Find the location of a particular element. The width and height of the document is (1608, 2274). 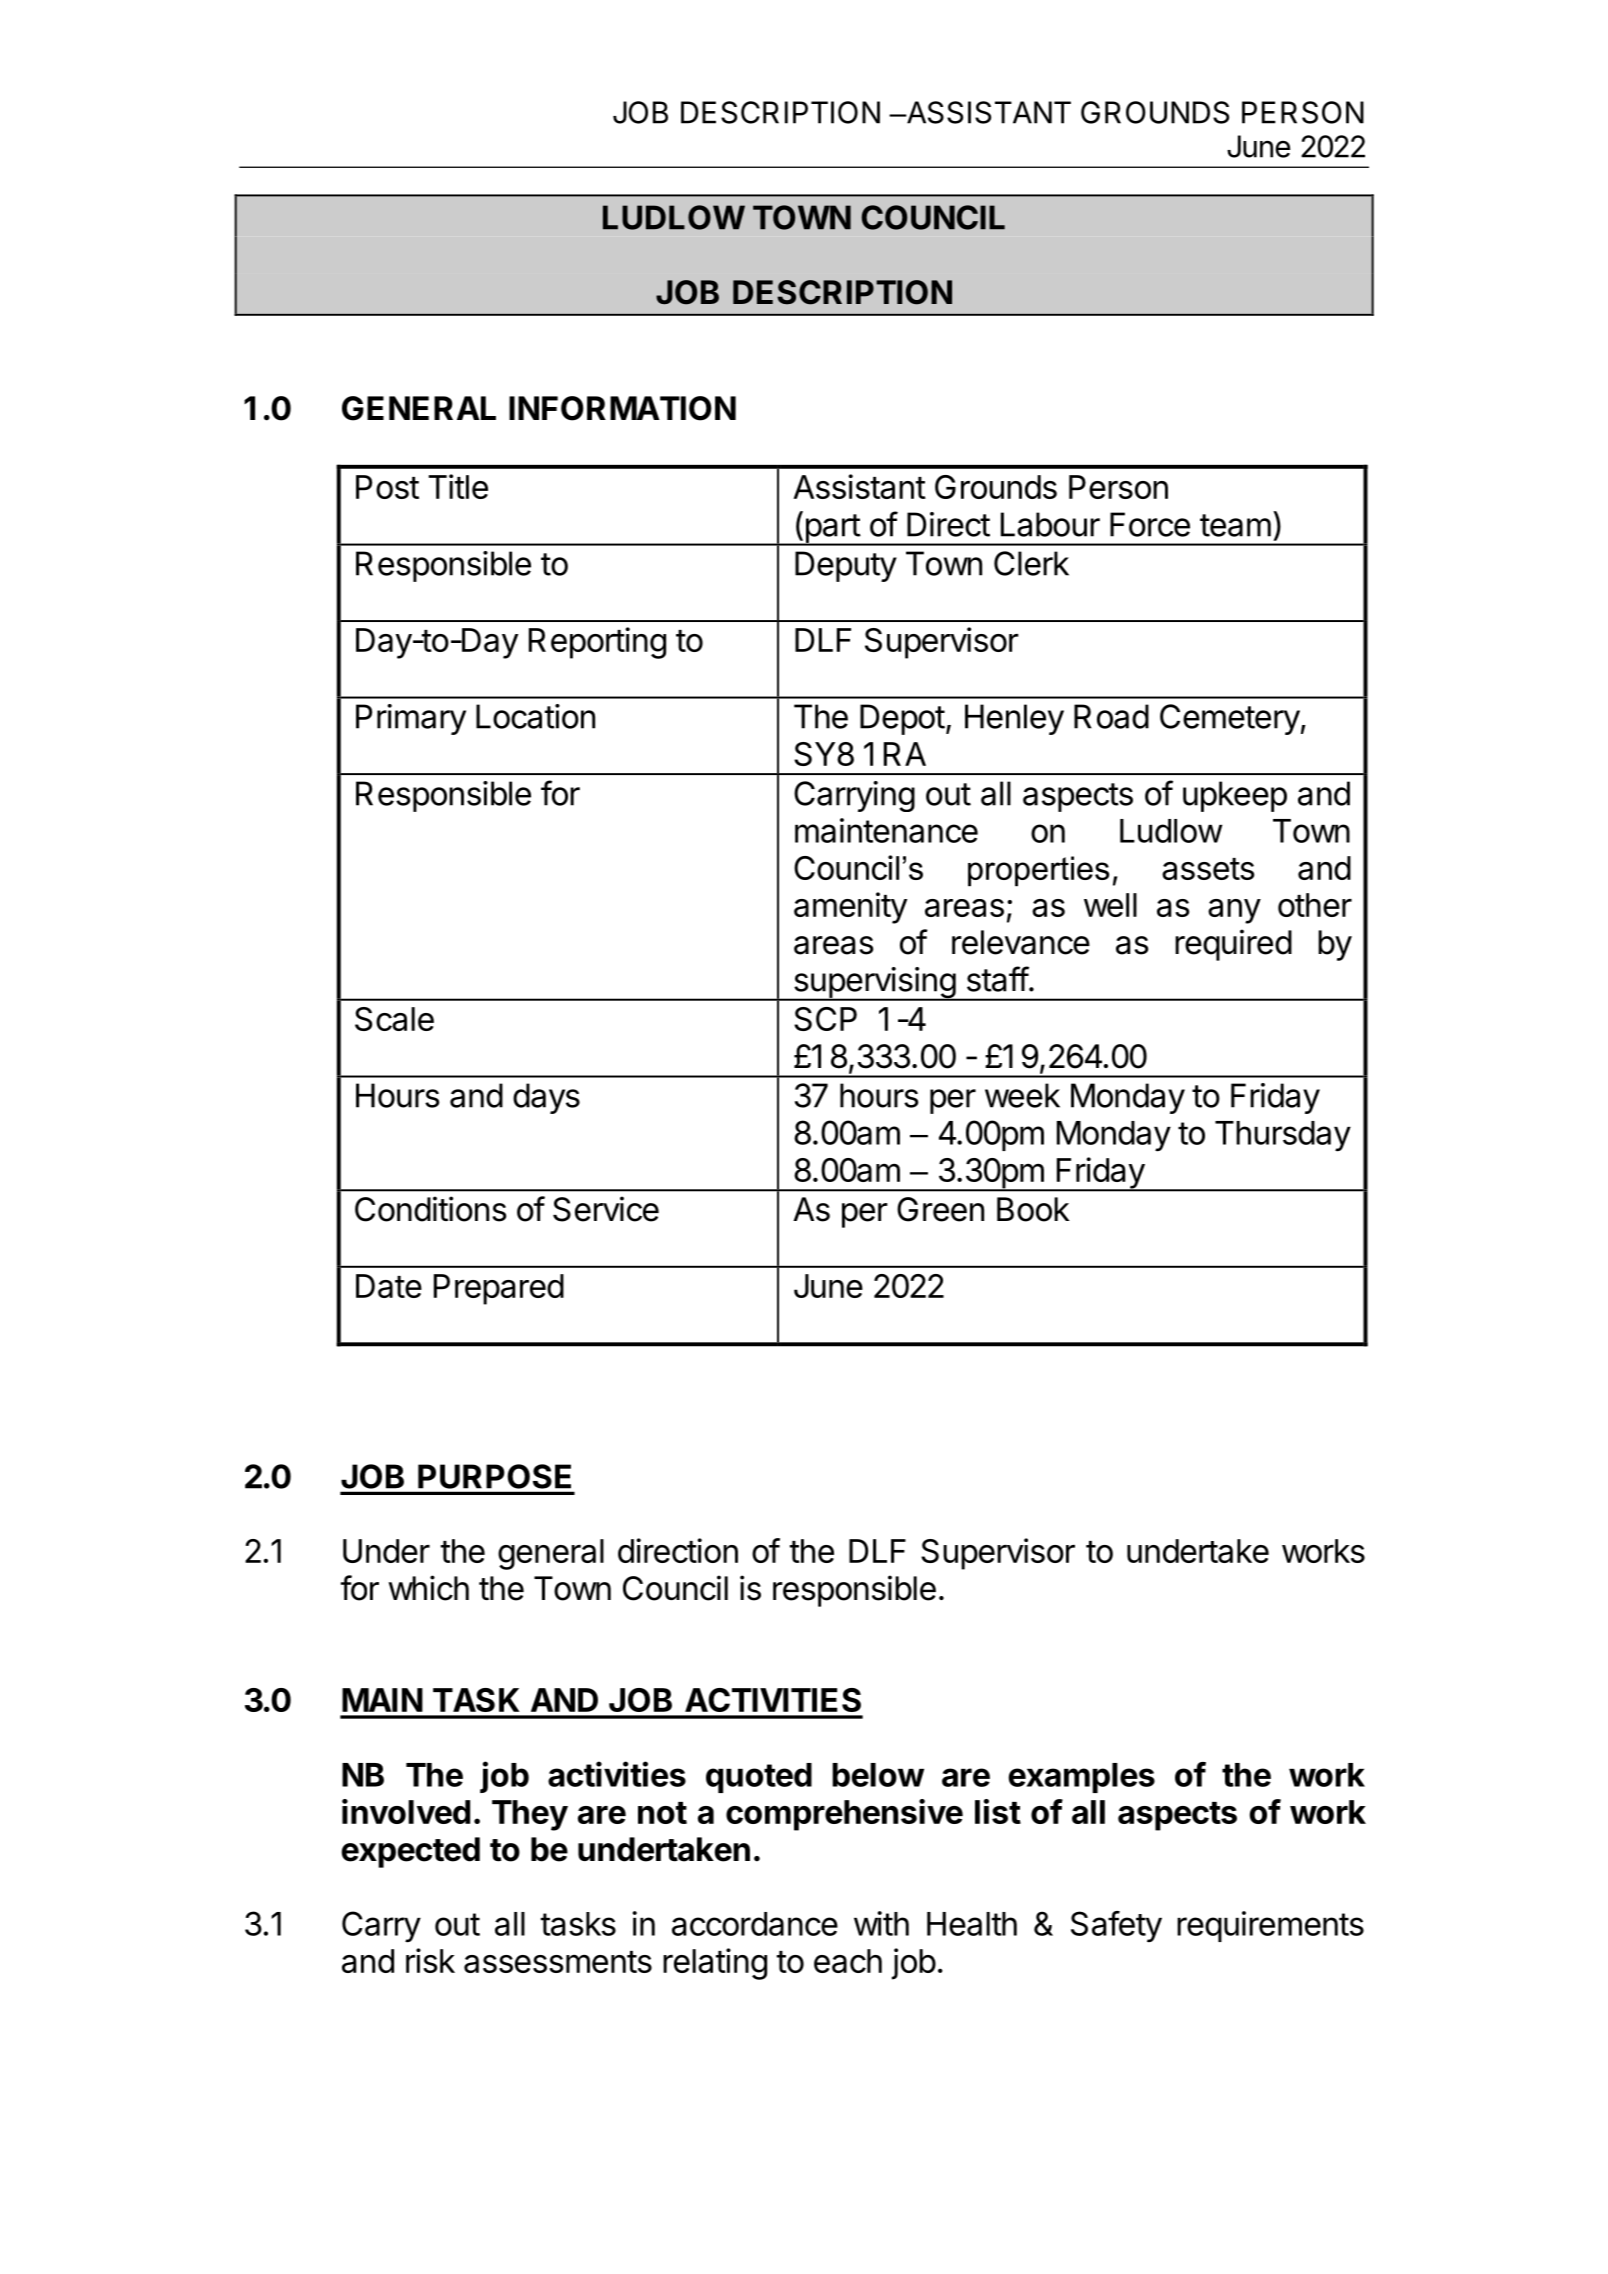

assessments is located at coordinates (558, 1962).
